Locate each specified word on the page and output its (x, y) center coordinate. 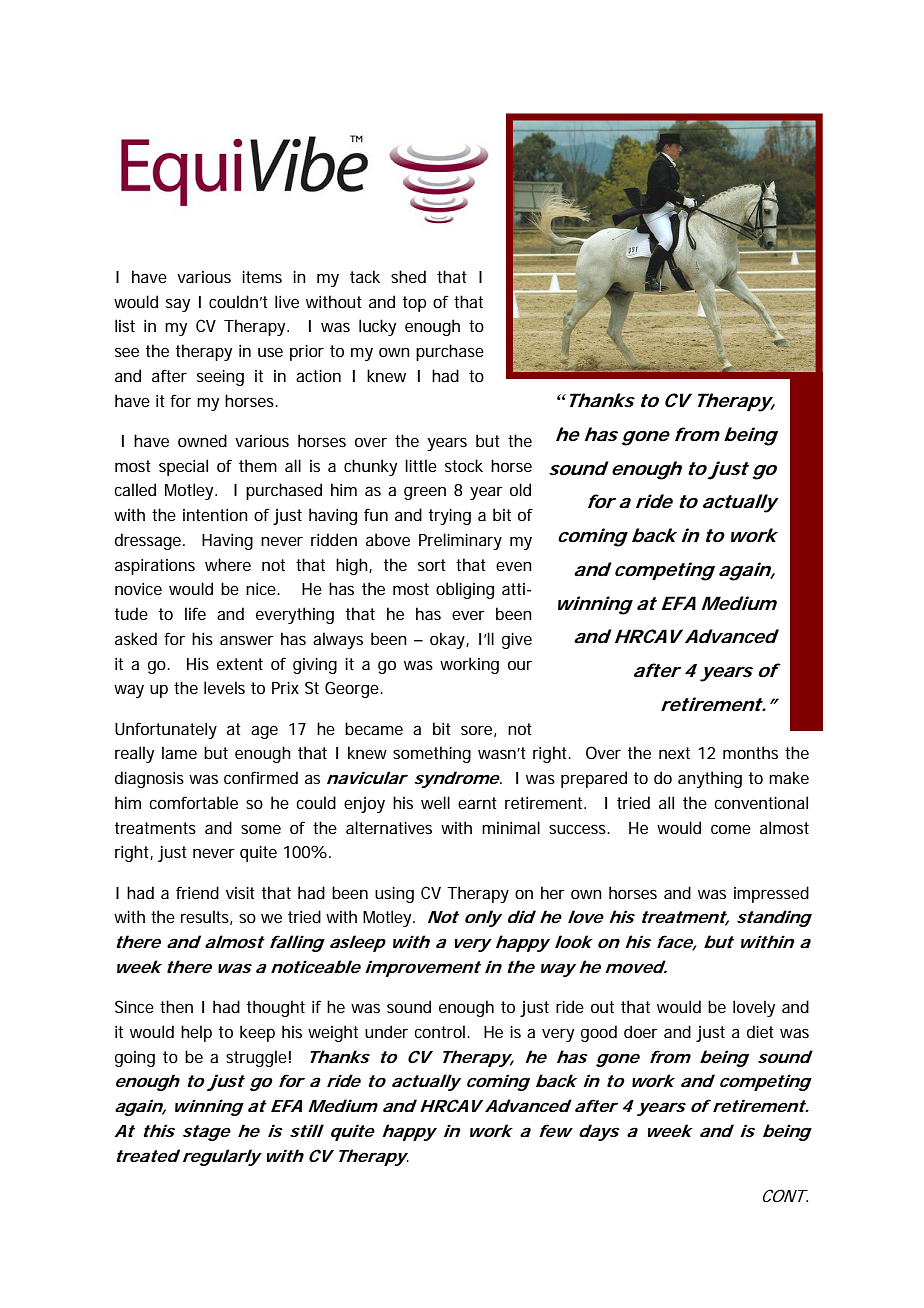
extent (240, 664)
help (196, 1033)
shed (408, 276)
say (178, 305)
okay (447, 640)
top (414, 304)
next (674, 753)
